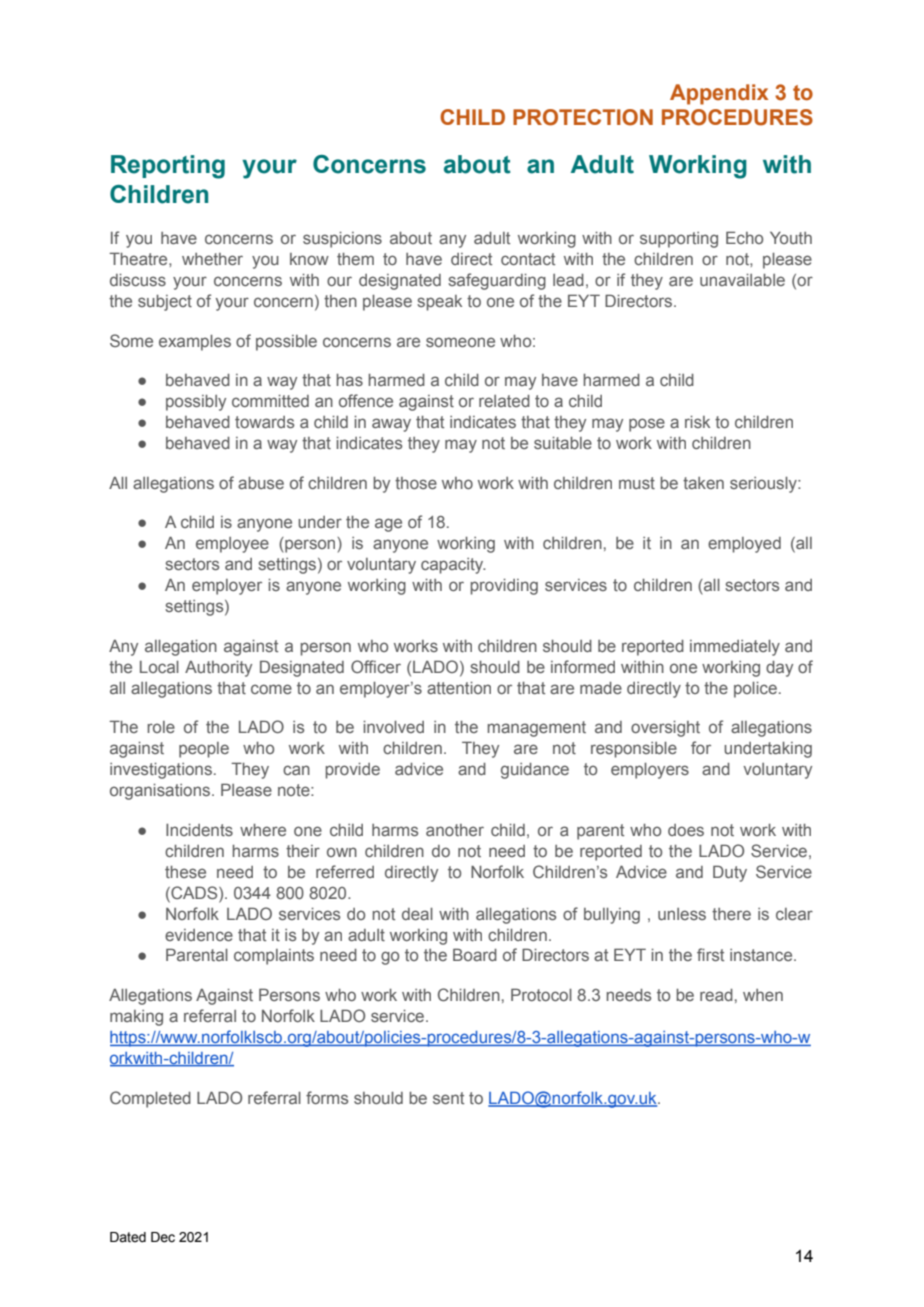  I want to click on sent, so click(448, 1098).
